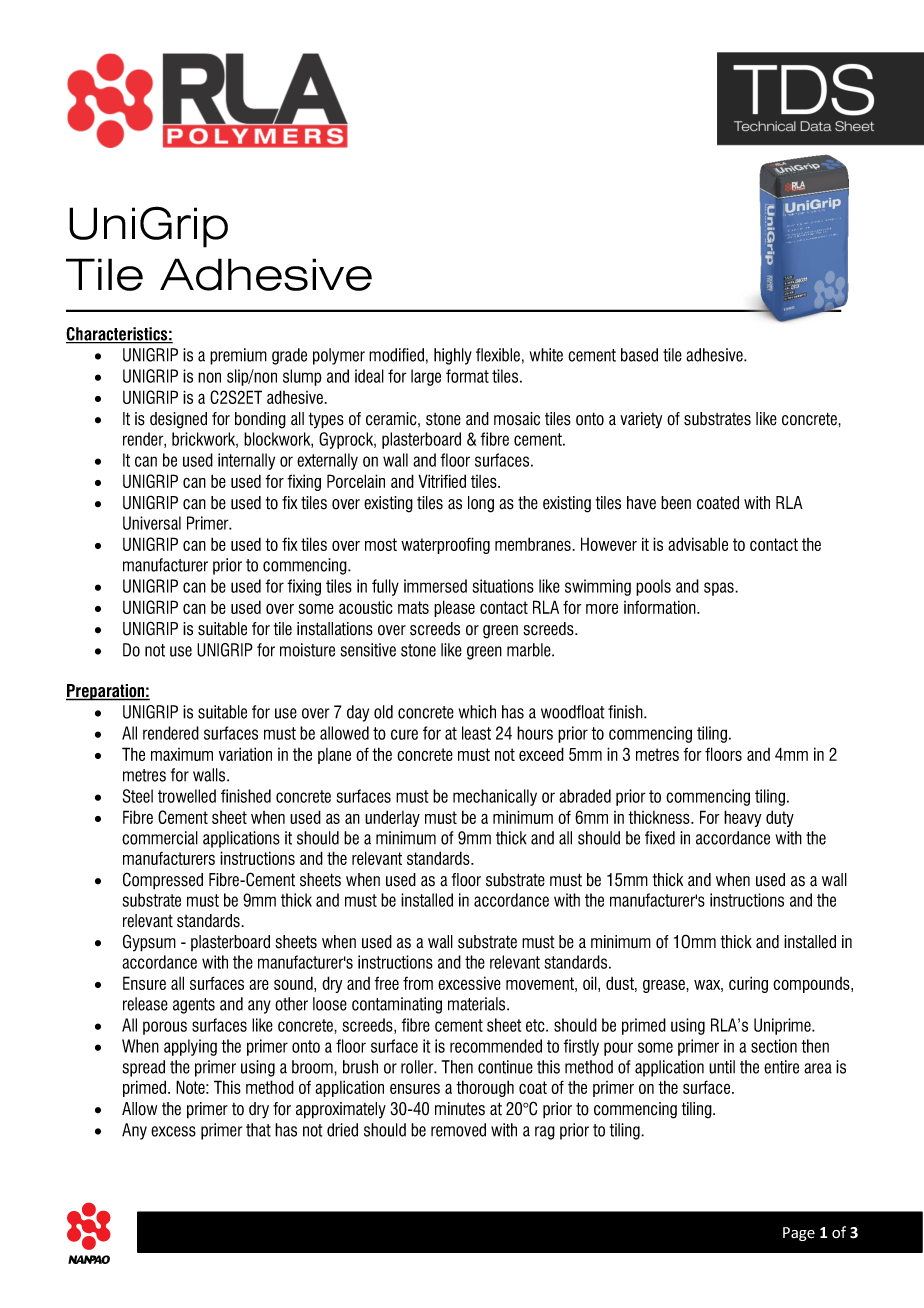 The image size is (924, 1308). Describe the element at coordinates (445, 545) in the document. I see `waterproofing` at that location.
